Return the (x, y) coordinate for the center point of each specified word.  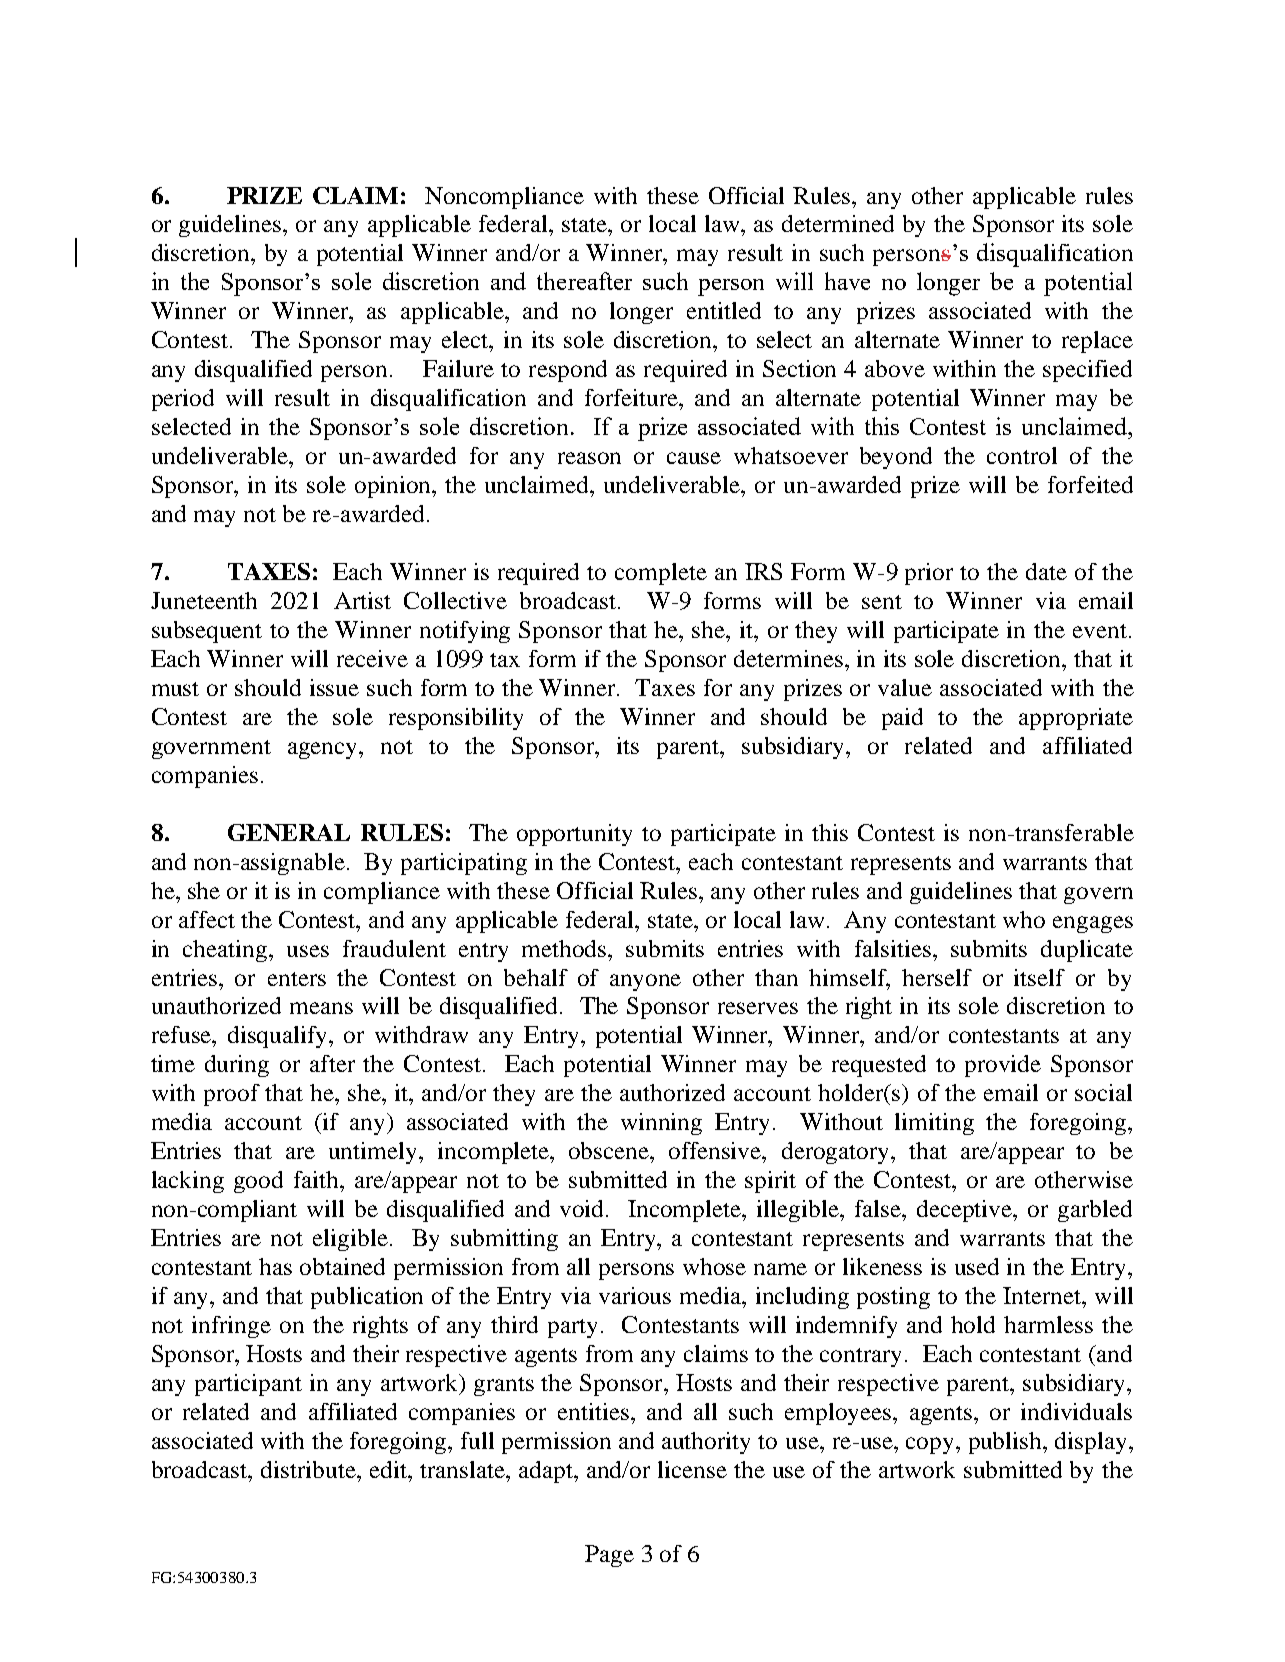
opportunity (574, 835)
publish (1006, 1443)
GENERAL (289, 832)
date (1046, 571)
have (847, 281)
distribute (309, 1469)
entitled (724, 310)
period (183, 400)
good (258, 1182)
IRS (763, 571)
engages (1093, 924)
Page (609, 1556)
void (583, 1208)
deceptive (966, 1211)
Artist (362, 600)
